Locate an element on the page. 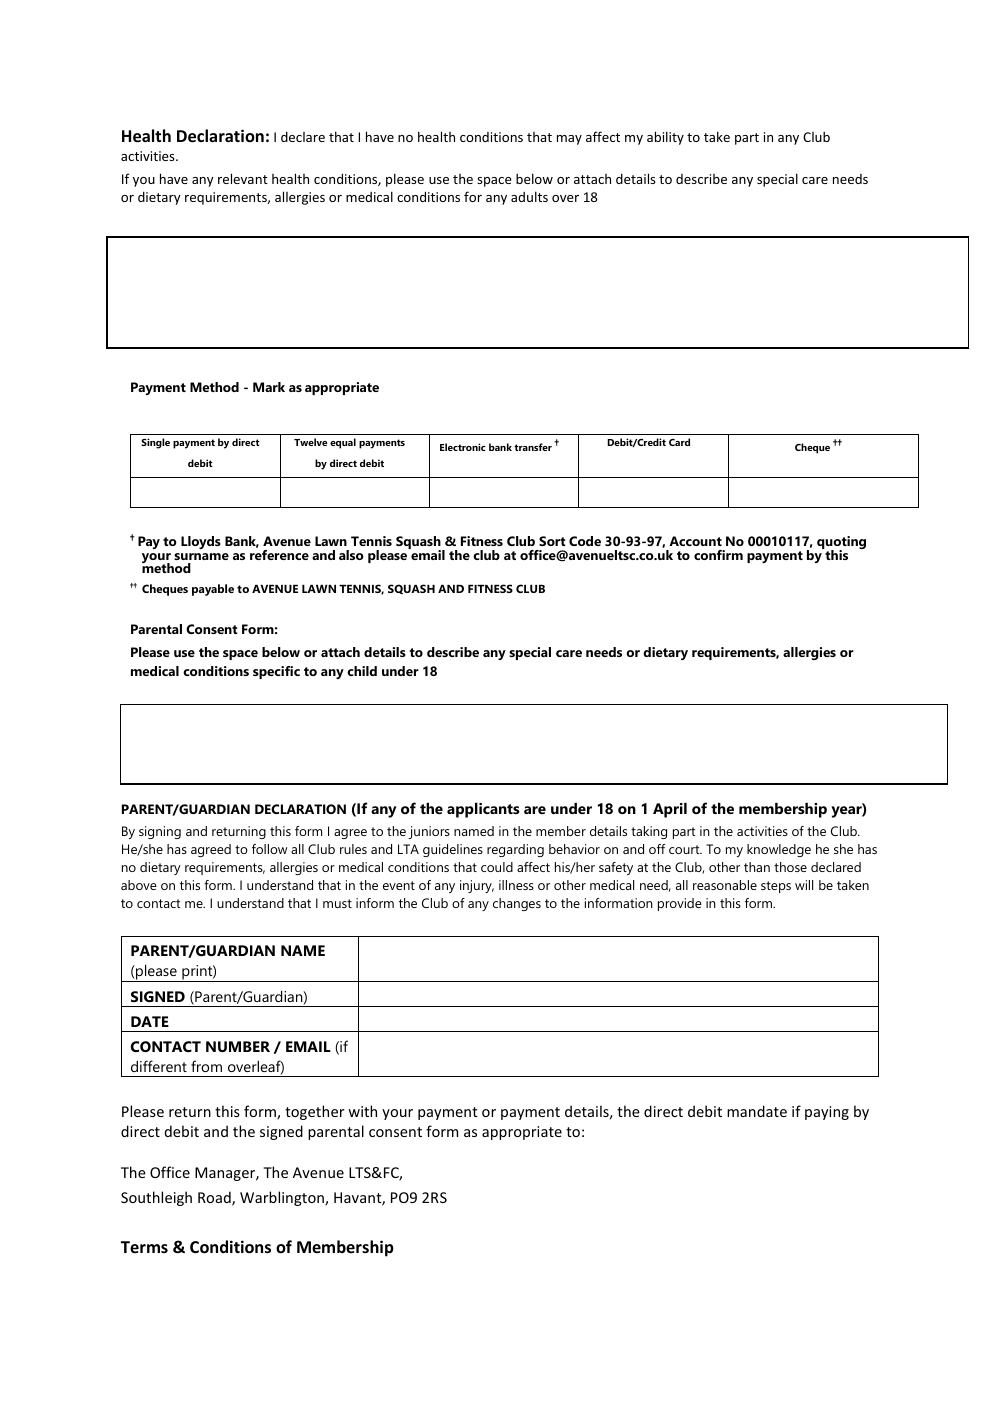 The height and width of the image is (1413, 999). paying is located at coordinates (827, 1113).
